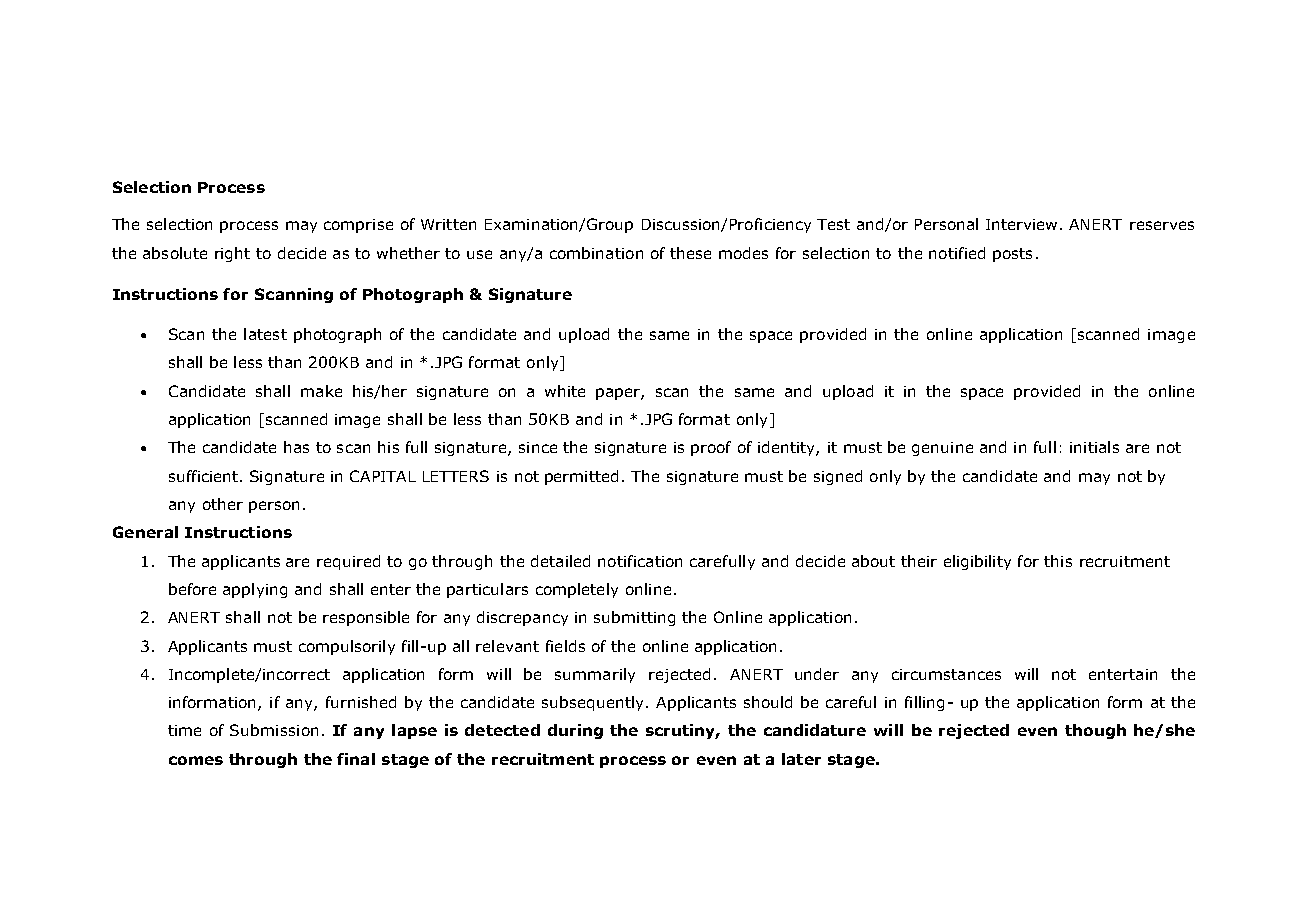 The image size is (1308, 924). I want to click on though, so click(1095, 731).
